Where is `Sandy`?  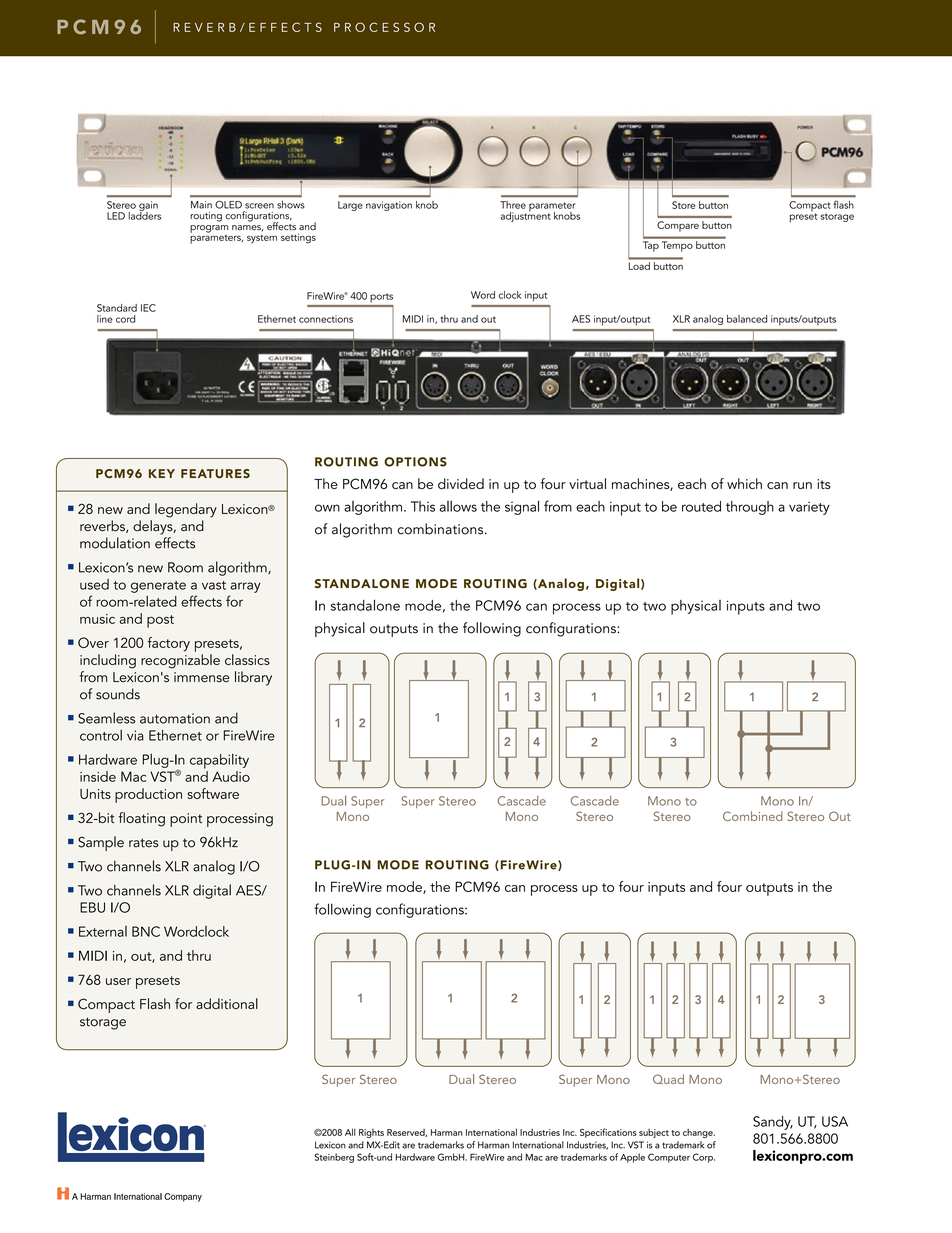 Sandy is located at coordinates (773, 1123).
